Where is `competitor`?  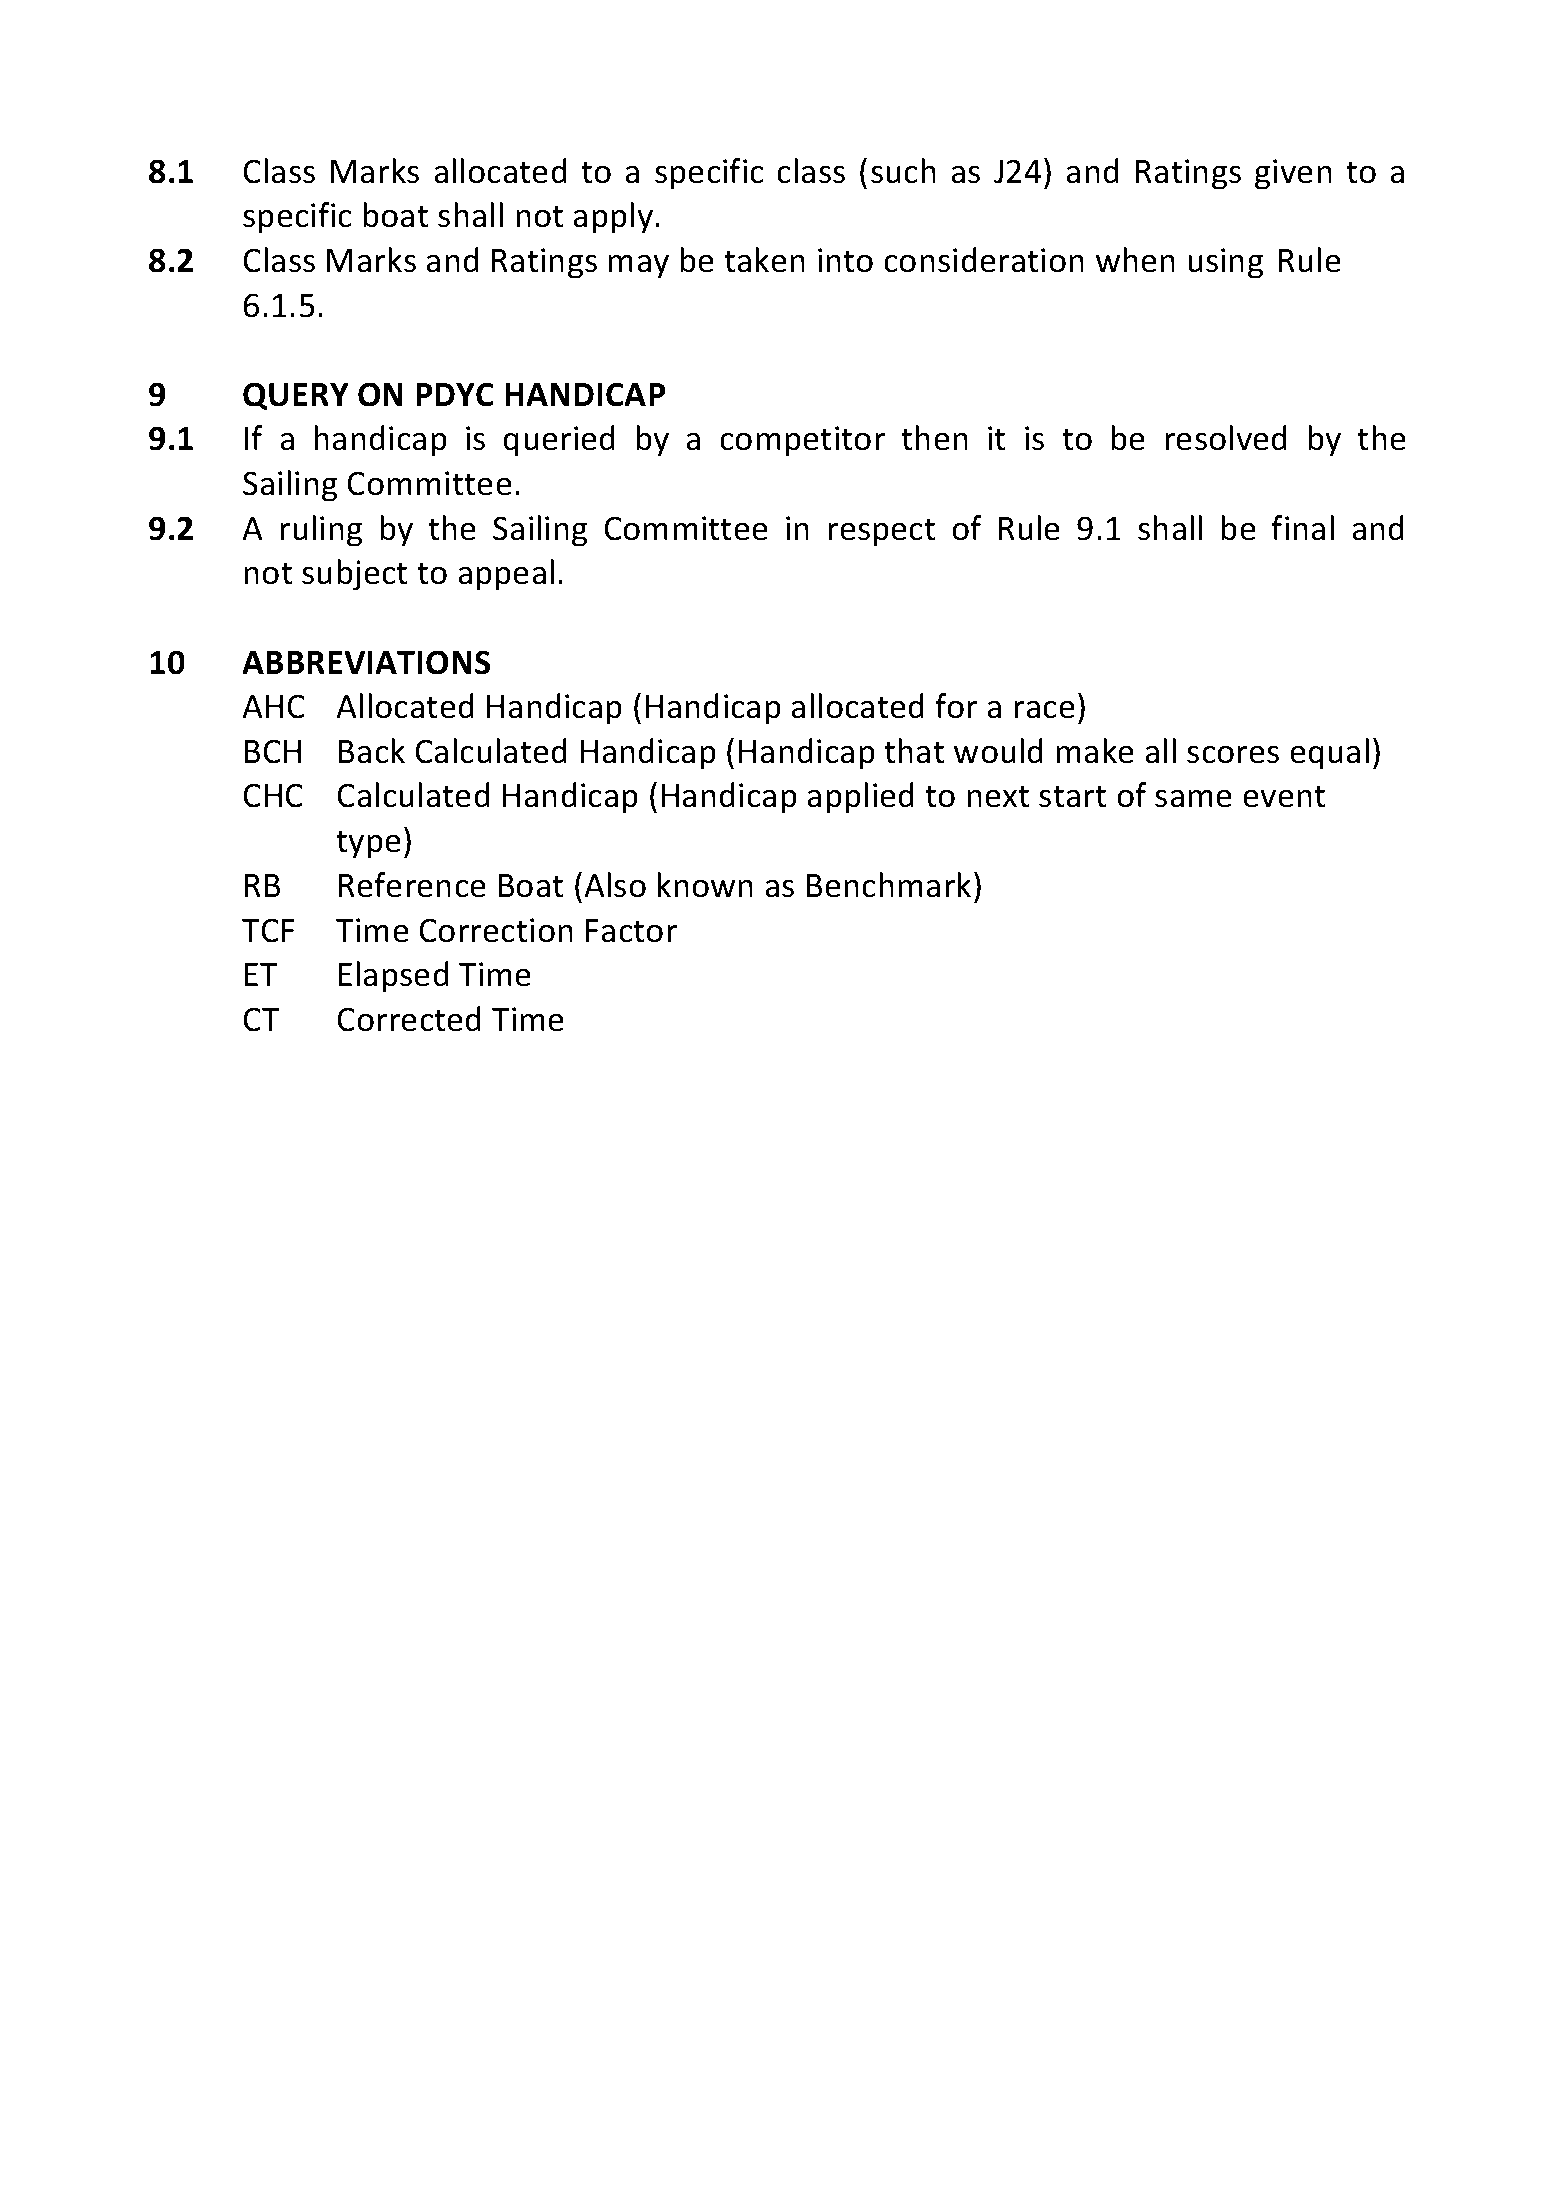 competitor is located at coordinates (802, 441).
